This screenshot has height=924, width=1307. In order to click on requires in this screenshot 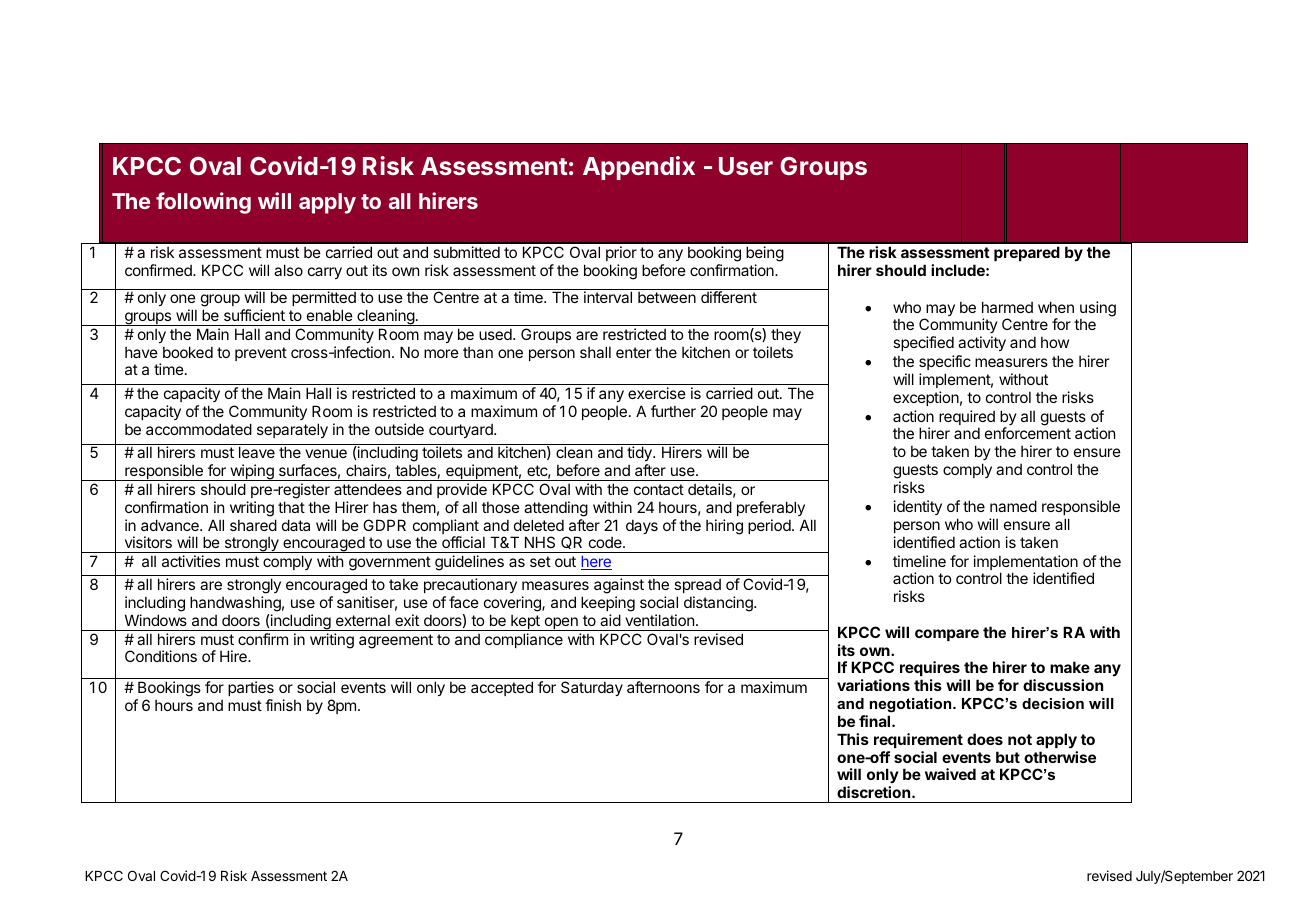, I will do `click(930, 670)`.
